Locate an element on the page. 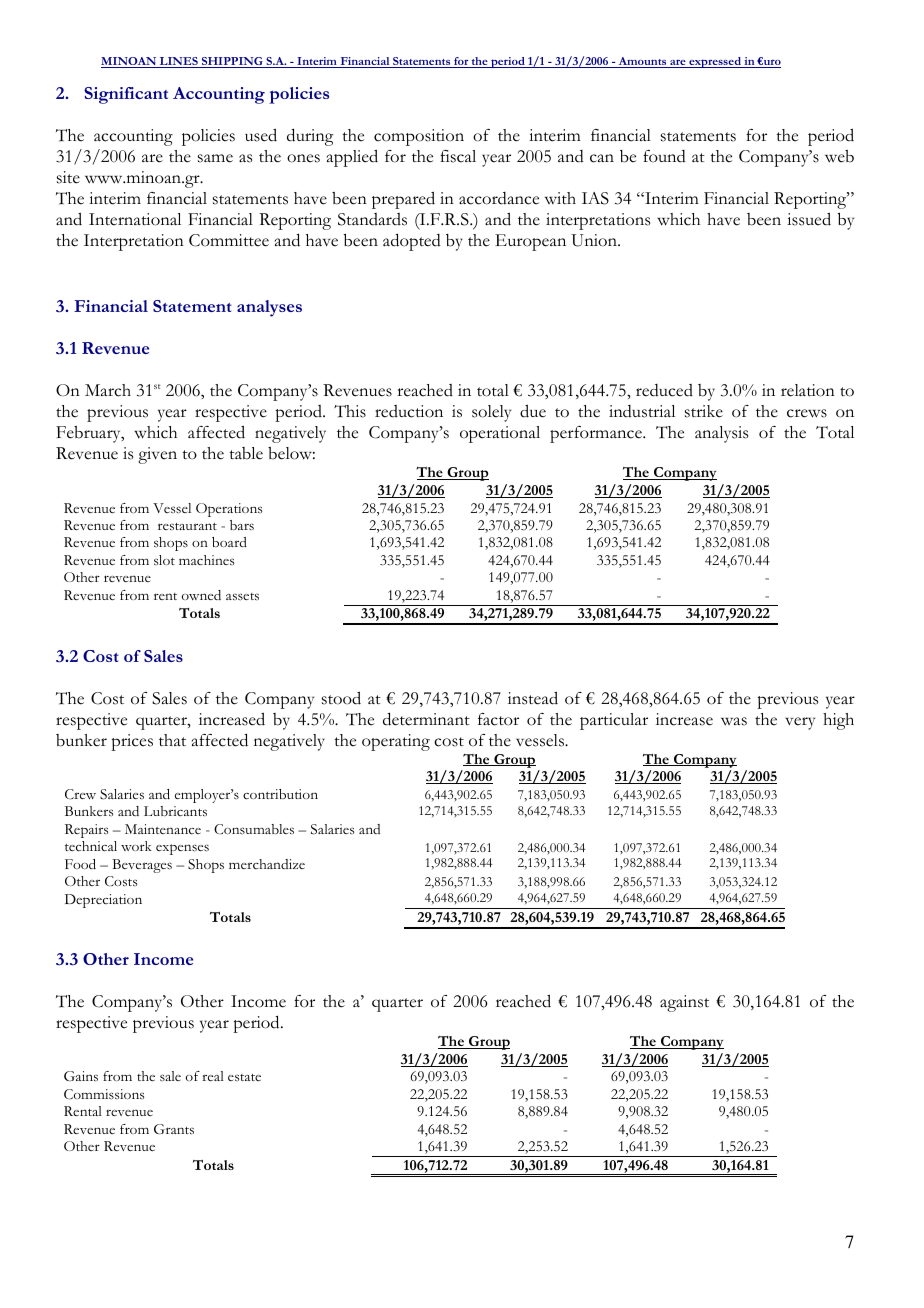 The width and height of the page is (924, 1308). estate is located at coordinates (244, 1077).
